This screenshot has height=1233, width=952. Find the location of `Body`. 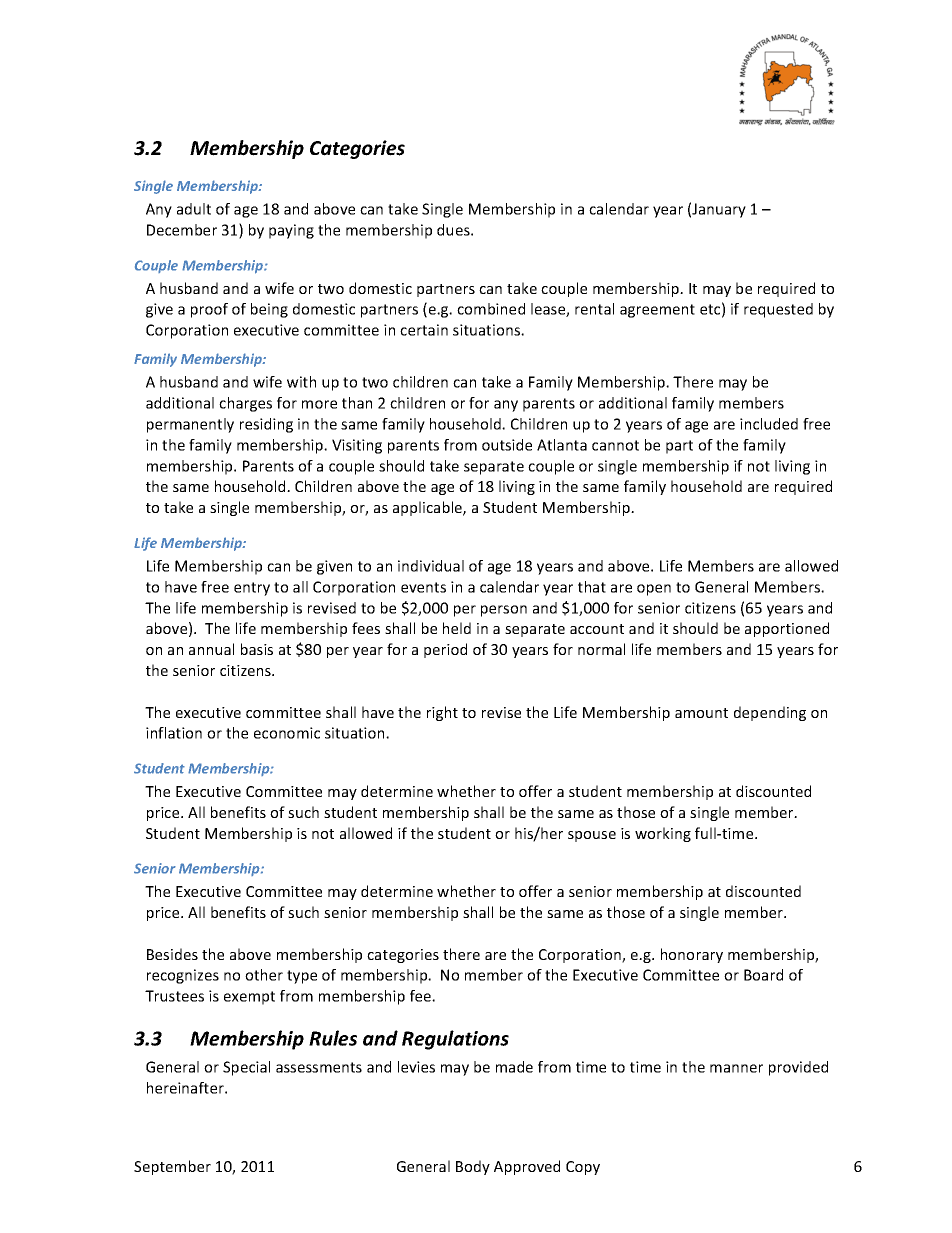

Body is located at coordinates (473, 1167).
